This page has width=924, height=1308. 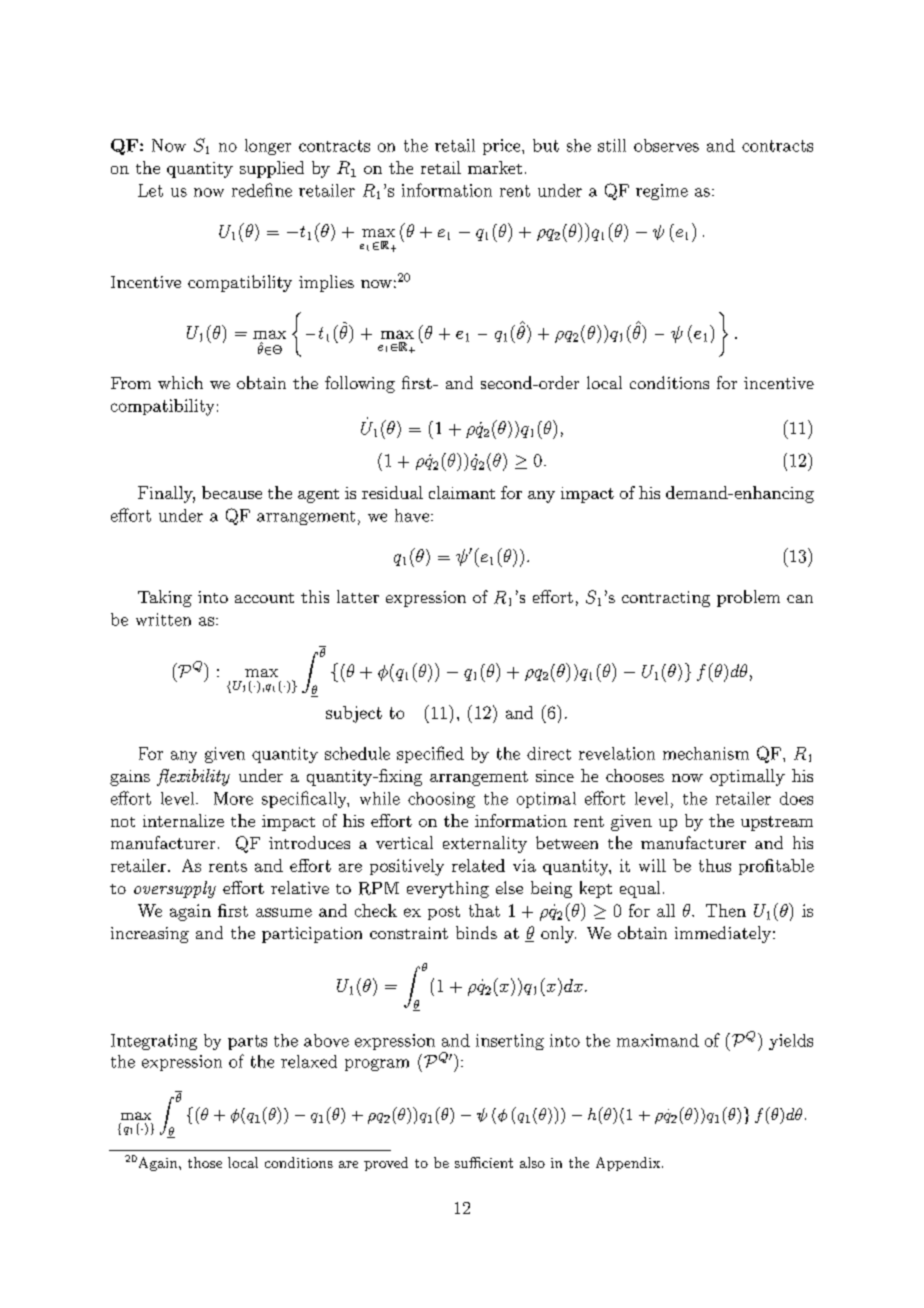 I want to click on Appendix, so click(x=629, y=1164).
